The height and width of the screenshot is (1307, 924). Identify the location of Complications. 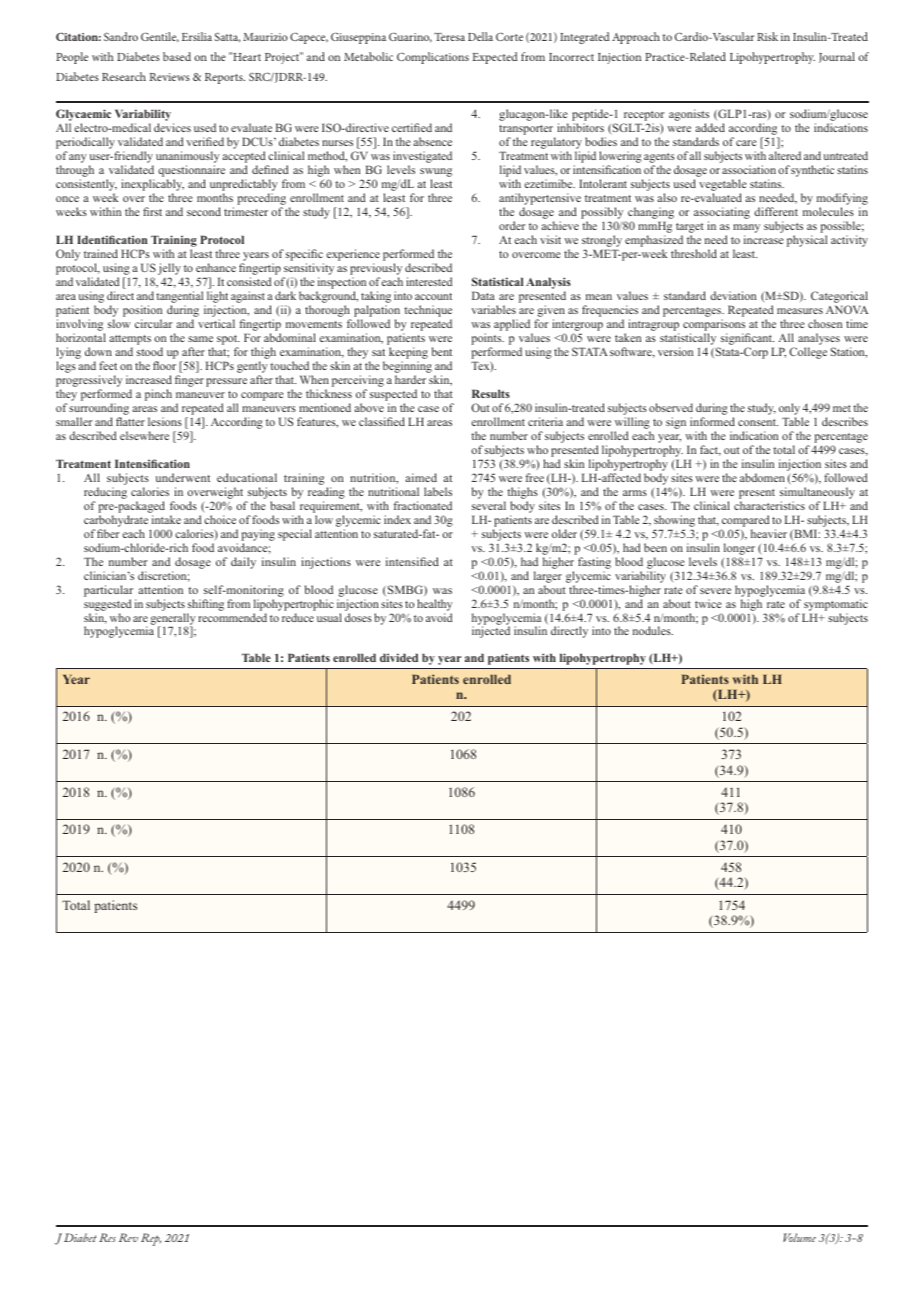
(433, 58).
